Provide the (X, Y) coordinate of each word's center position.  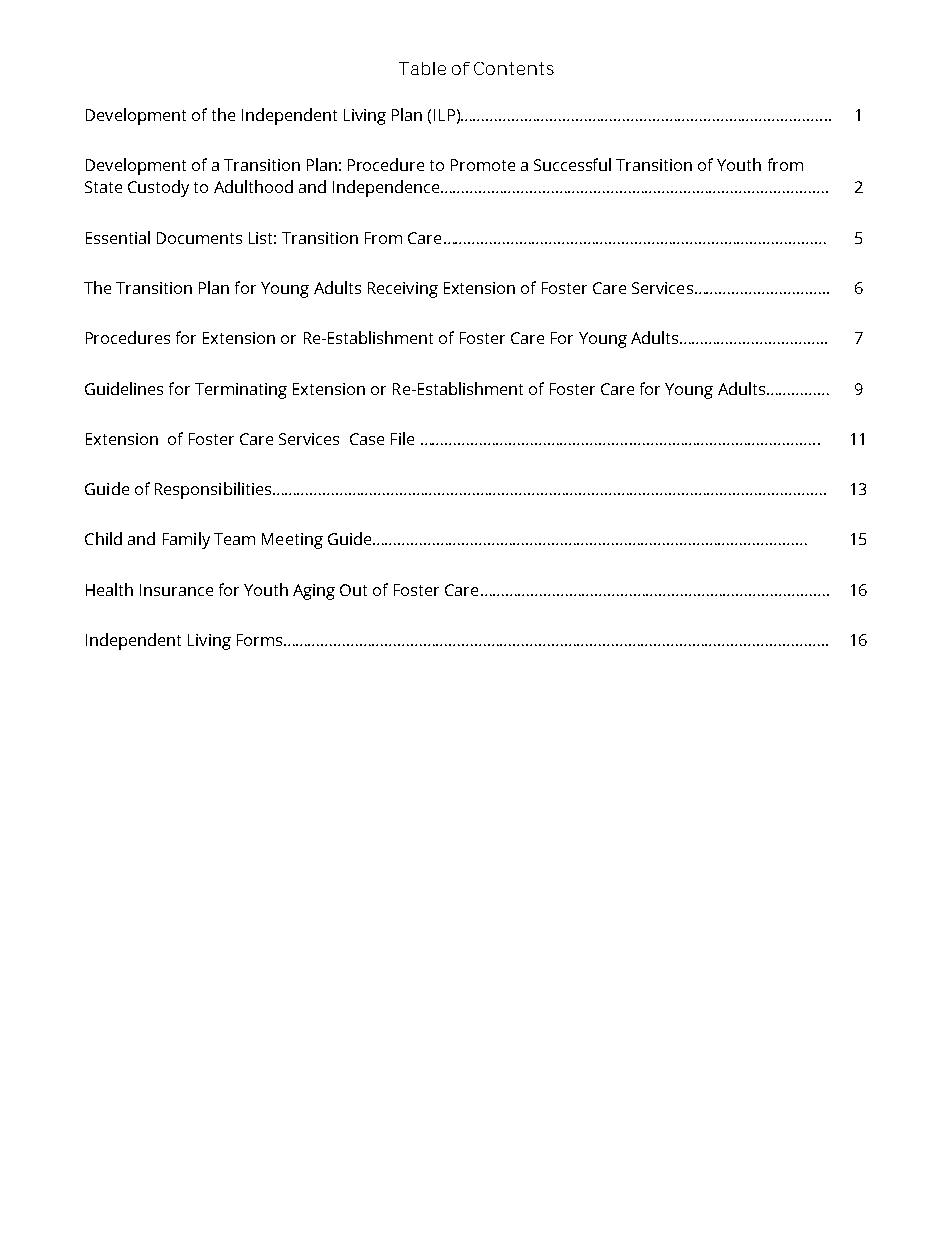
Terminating (241, 391)
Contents (514, 68)
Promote (483, 165)
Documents (199, 238)
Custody (158, 188)
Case (367, 439)
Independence (387, 188)
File (402, 438)
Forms (259, 640)
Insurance (176, 590)
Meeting (292, 541)
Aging (314, 592)
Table (422, 68)
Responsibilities (213, 490)
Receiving (403, 290)
